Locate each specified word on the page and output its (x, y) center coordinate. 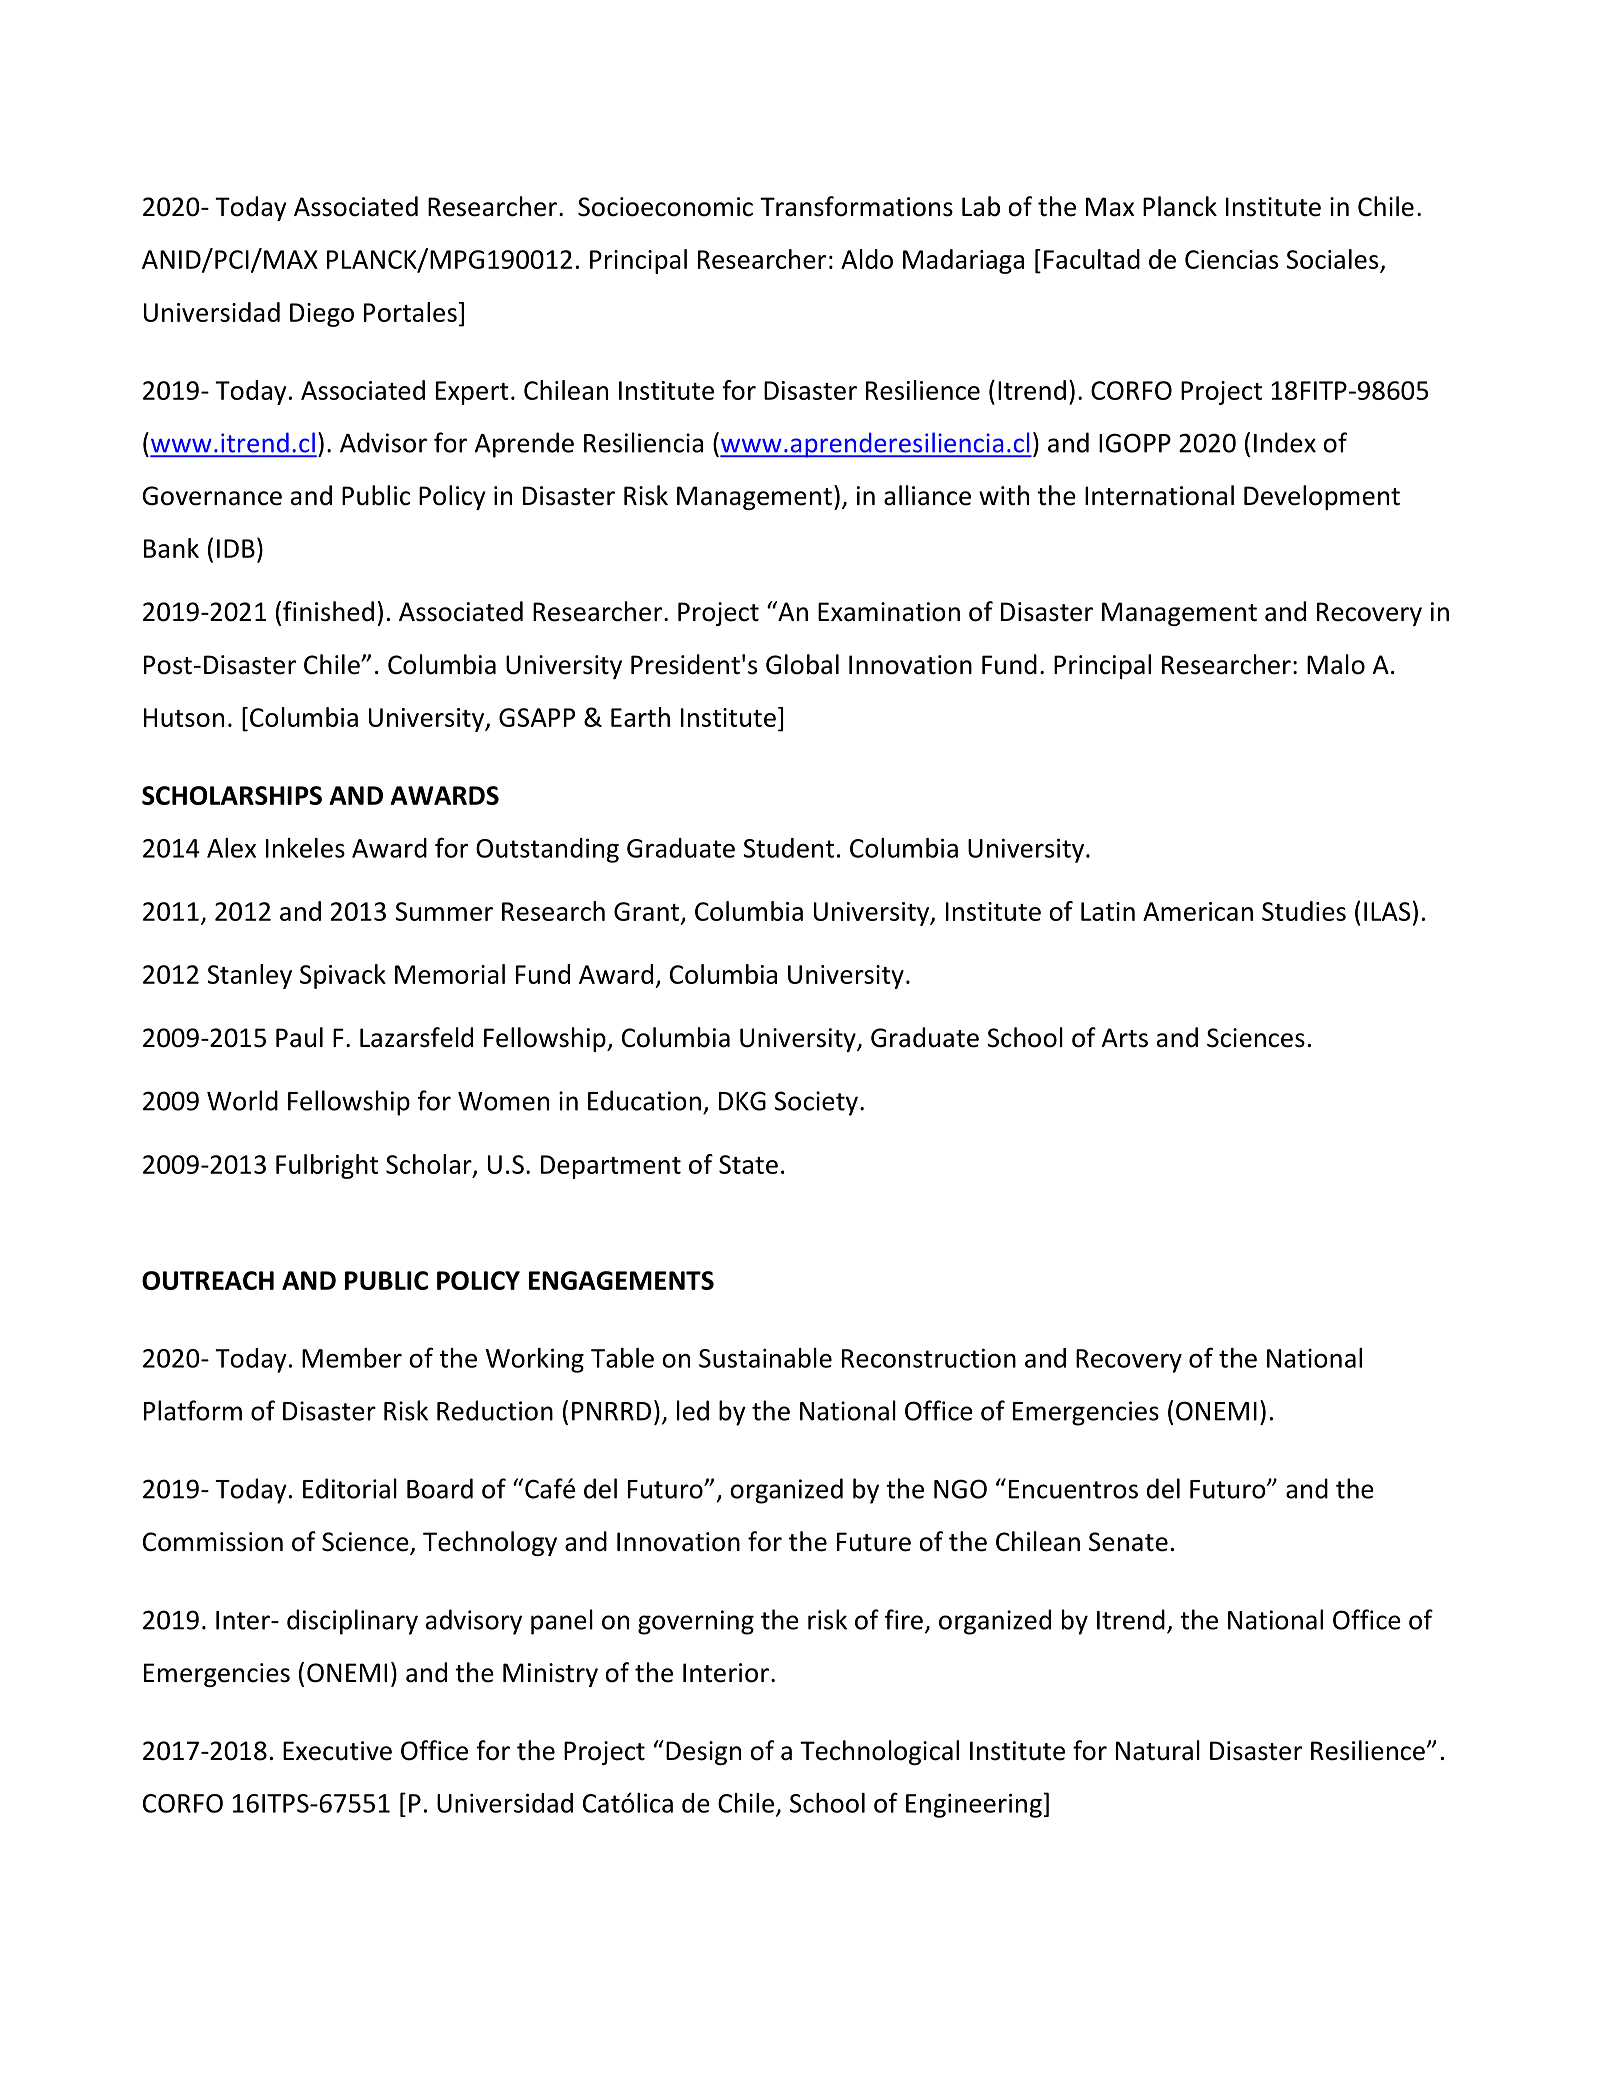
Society (816, 1103)
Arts (1125, 1038)
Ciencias (1231, 259)
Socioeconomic (665, 207)
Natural (1158, 1750)
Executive (337, 1751)
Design (703, 1753)
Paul (299, 1037)
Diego (322, 315)
